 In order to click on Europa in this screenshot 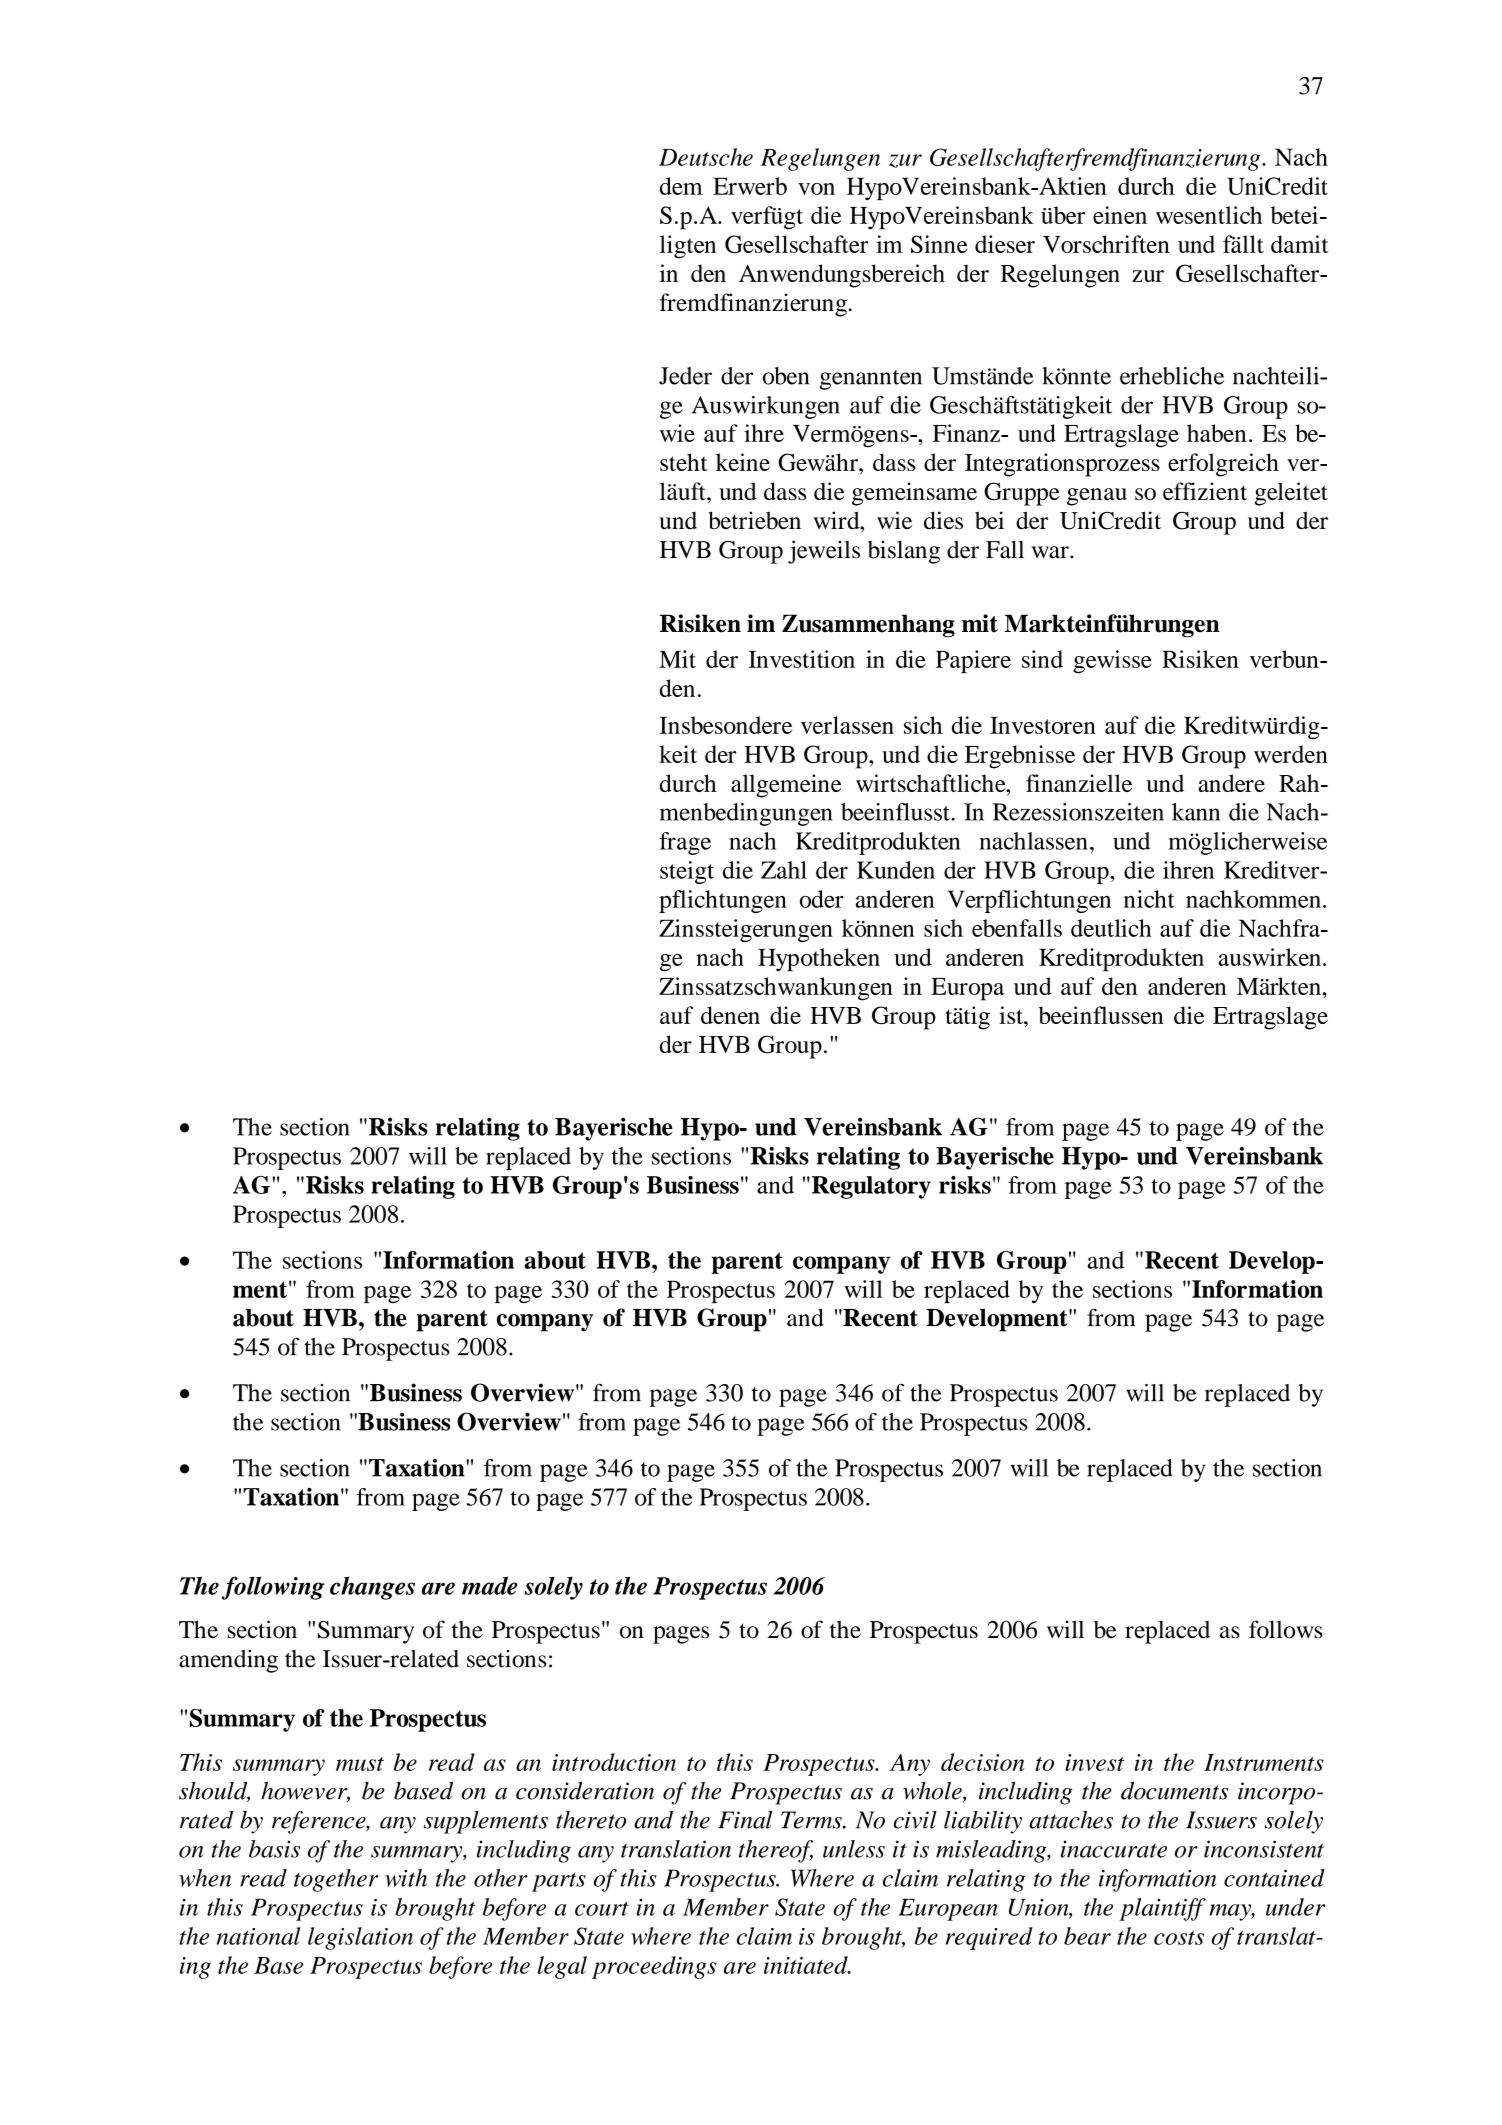, I will do `click(967, 989)`.
